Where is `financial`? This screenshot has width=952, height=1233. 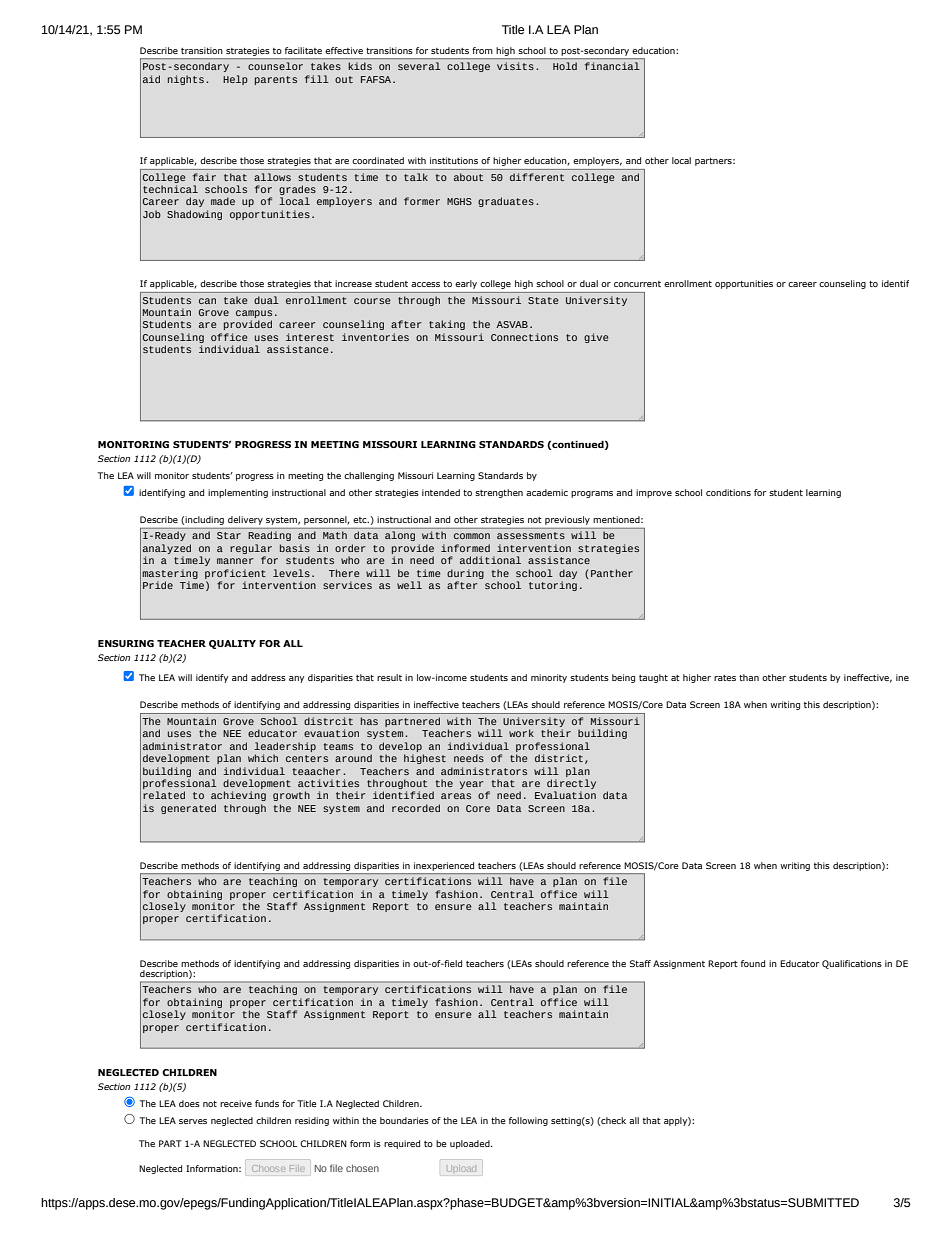 financial is located at coordinates (612, 66).
